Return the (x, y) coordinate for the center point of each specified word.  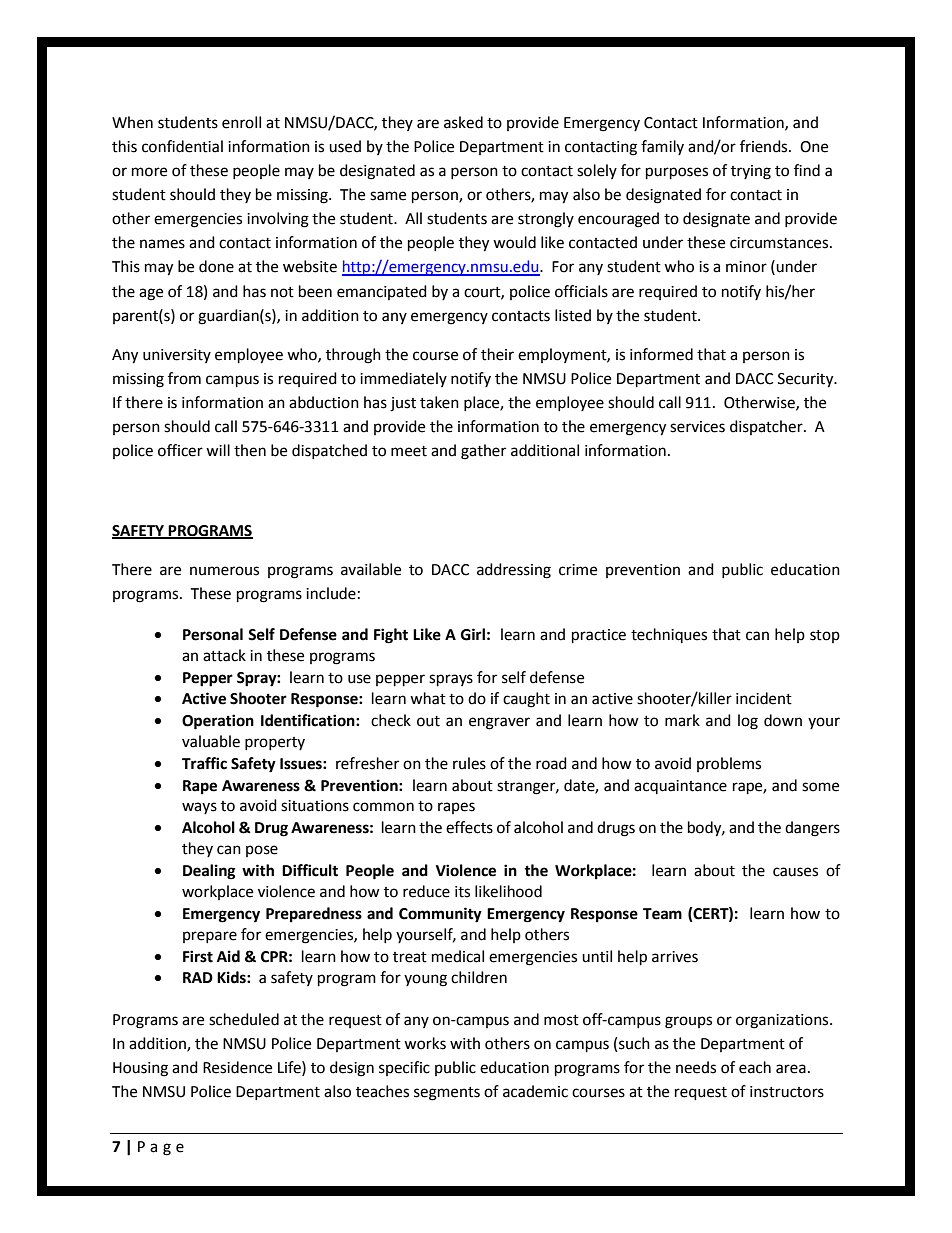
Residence (237, 1067)
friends (765, 146)
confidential (182, 146)
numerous (224, 571)
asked (463, 122)
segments (447, 1094)
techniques (669, 635)
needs (696, 1067)
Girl (473, 634)
